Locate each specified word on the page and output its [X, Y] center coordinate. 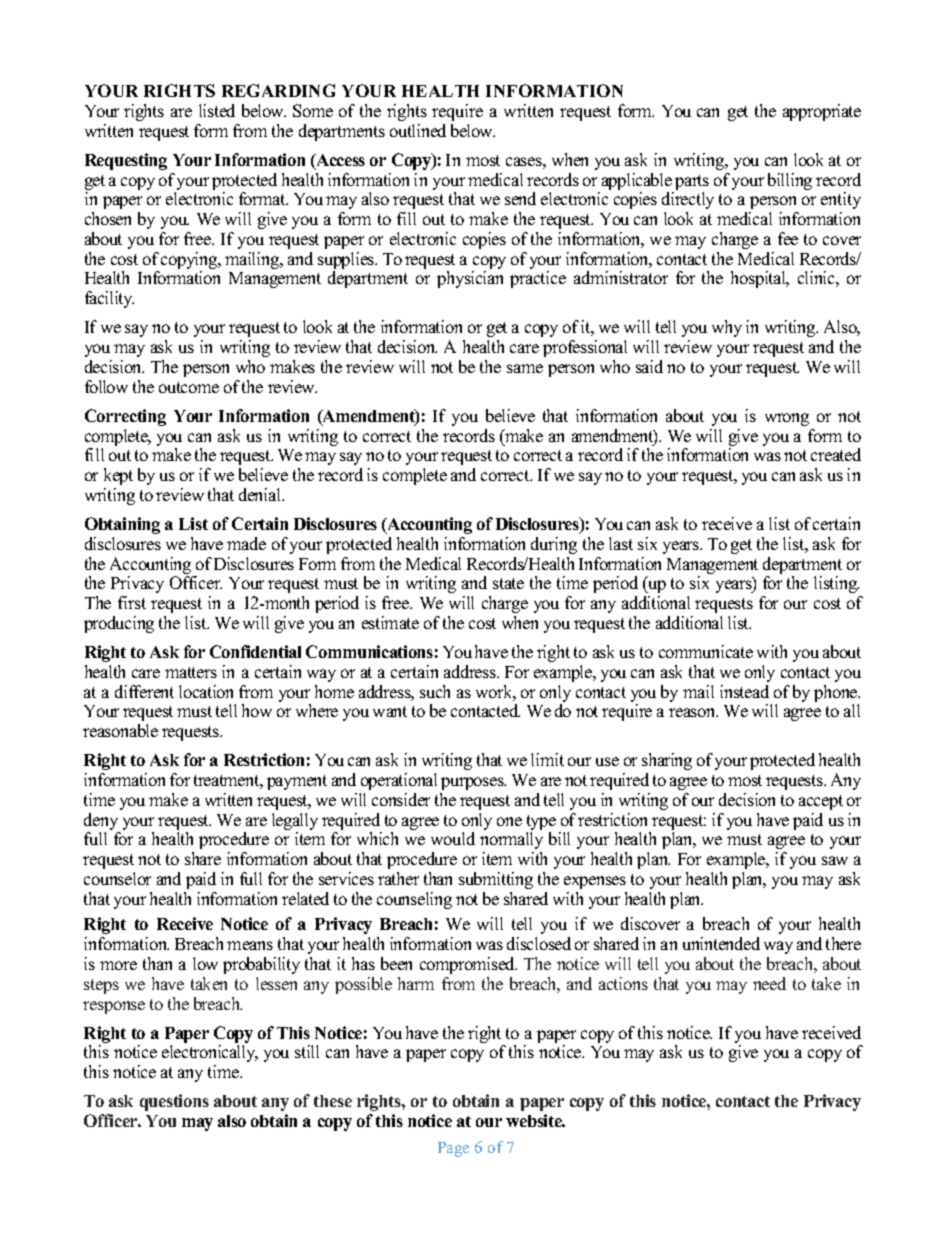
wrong [787, 419]
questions [174, 1102]
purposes [473, 783]
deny [102, 823]
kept [118, 476]
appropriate [822, 112]
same [525, 368]
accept [821, 802]
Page [453, 1149]
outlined [418, 130]
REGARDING [278, 90]
